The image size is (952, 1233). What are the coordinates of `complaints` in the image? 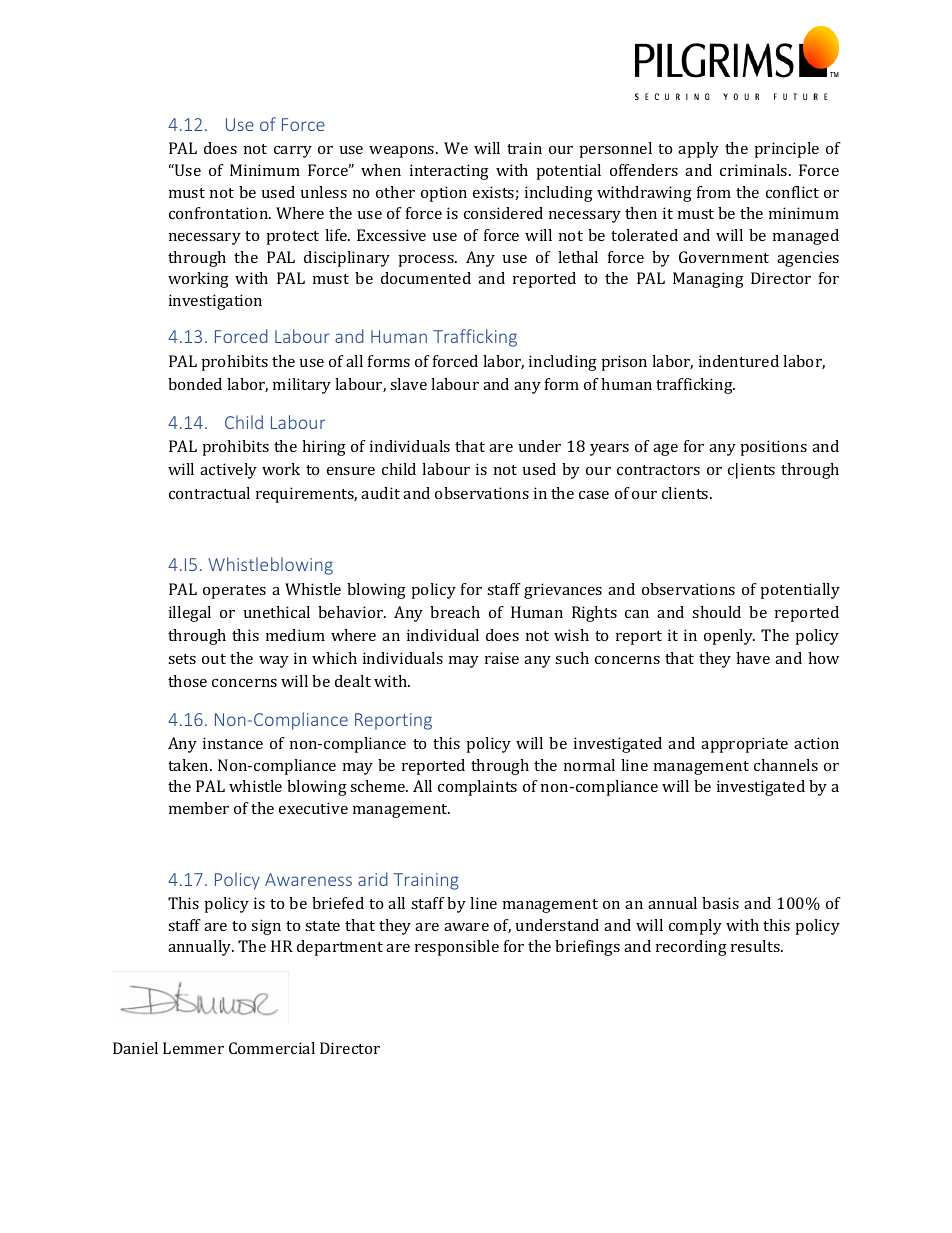 It's located at (477, 788).
